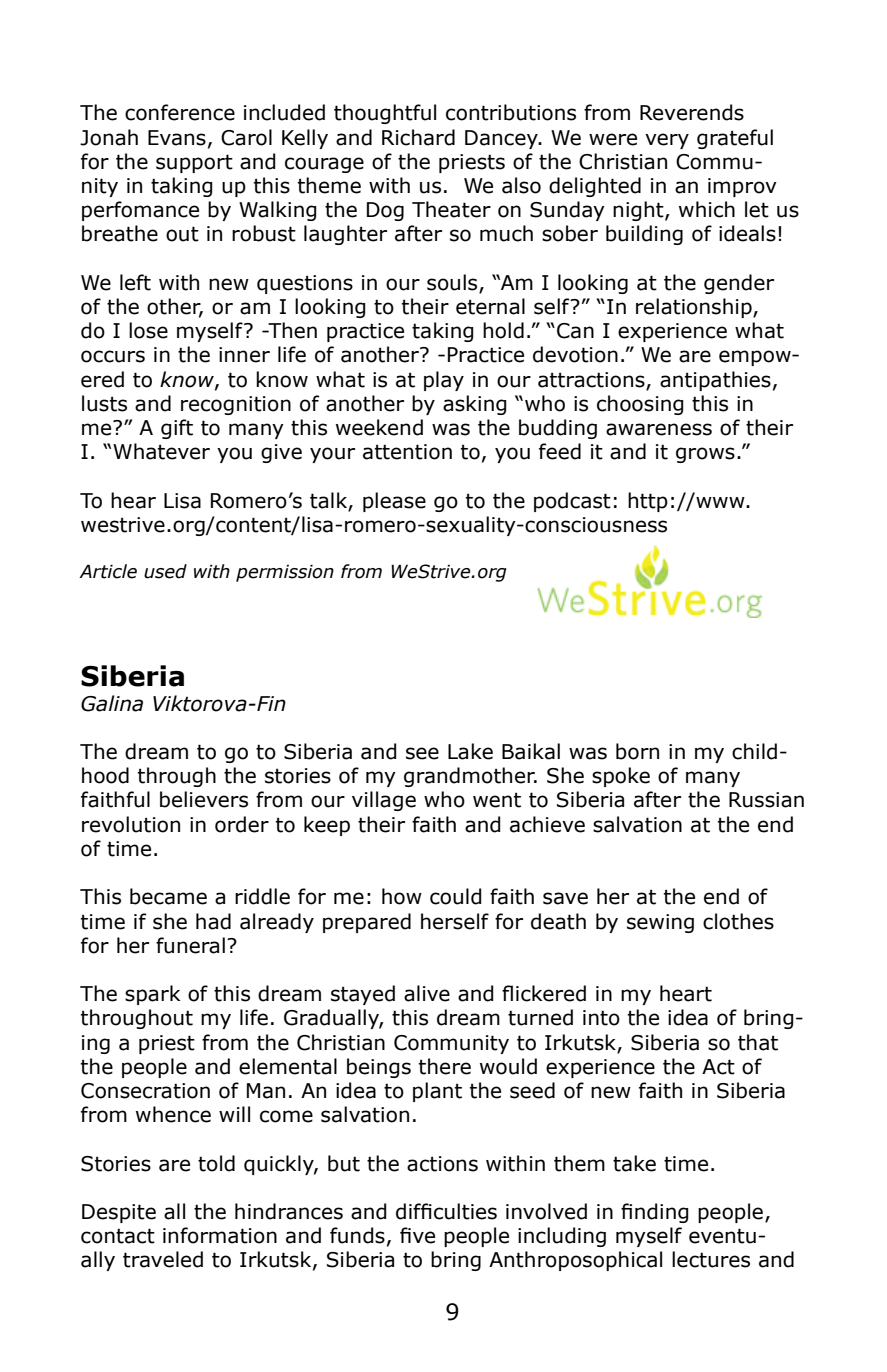 This screenshot has height=1372, width=887. I want to click on Evans, so click(177, 138).
